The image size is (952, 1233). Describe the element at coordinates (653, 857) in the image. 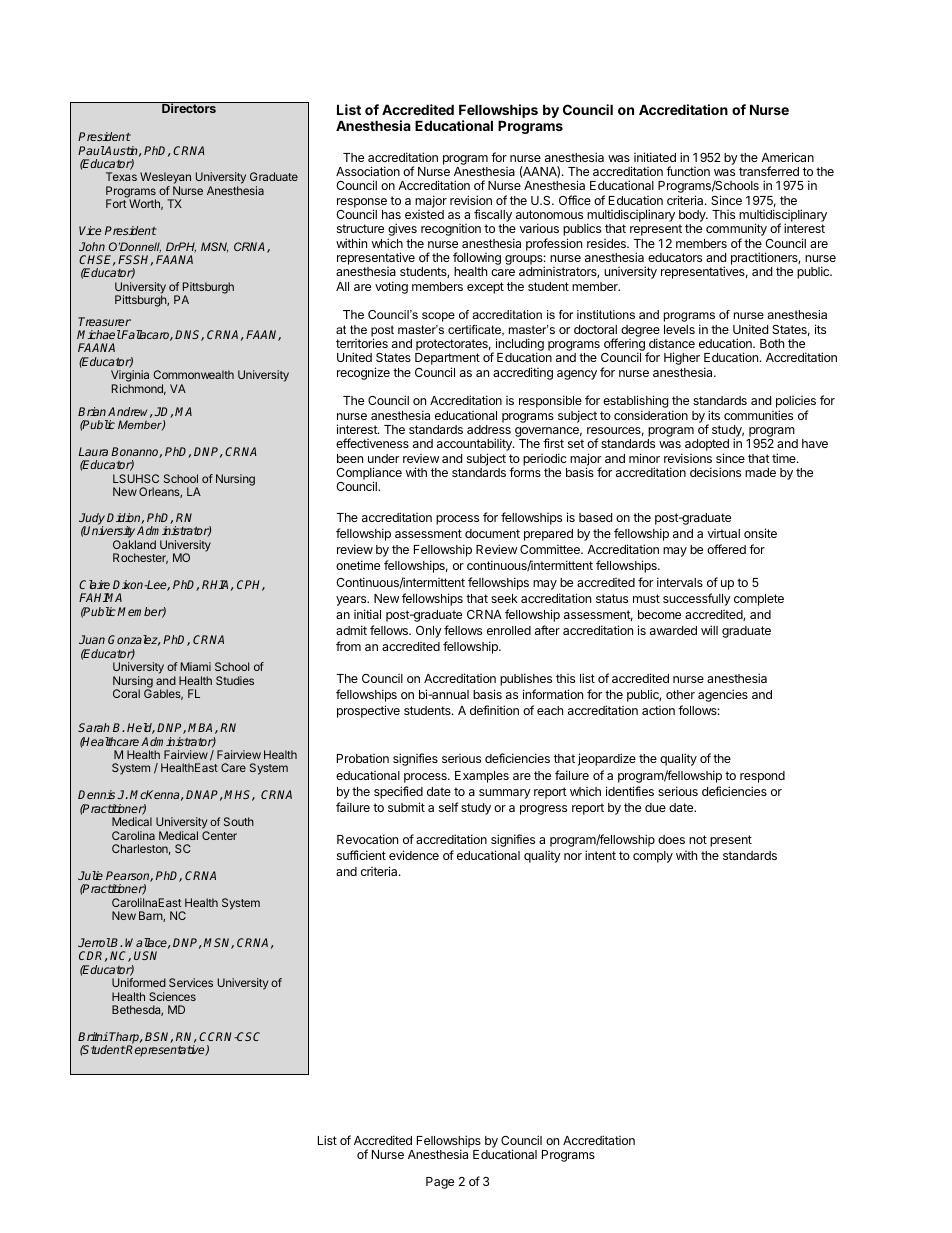

I see `comply` at that location.
